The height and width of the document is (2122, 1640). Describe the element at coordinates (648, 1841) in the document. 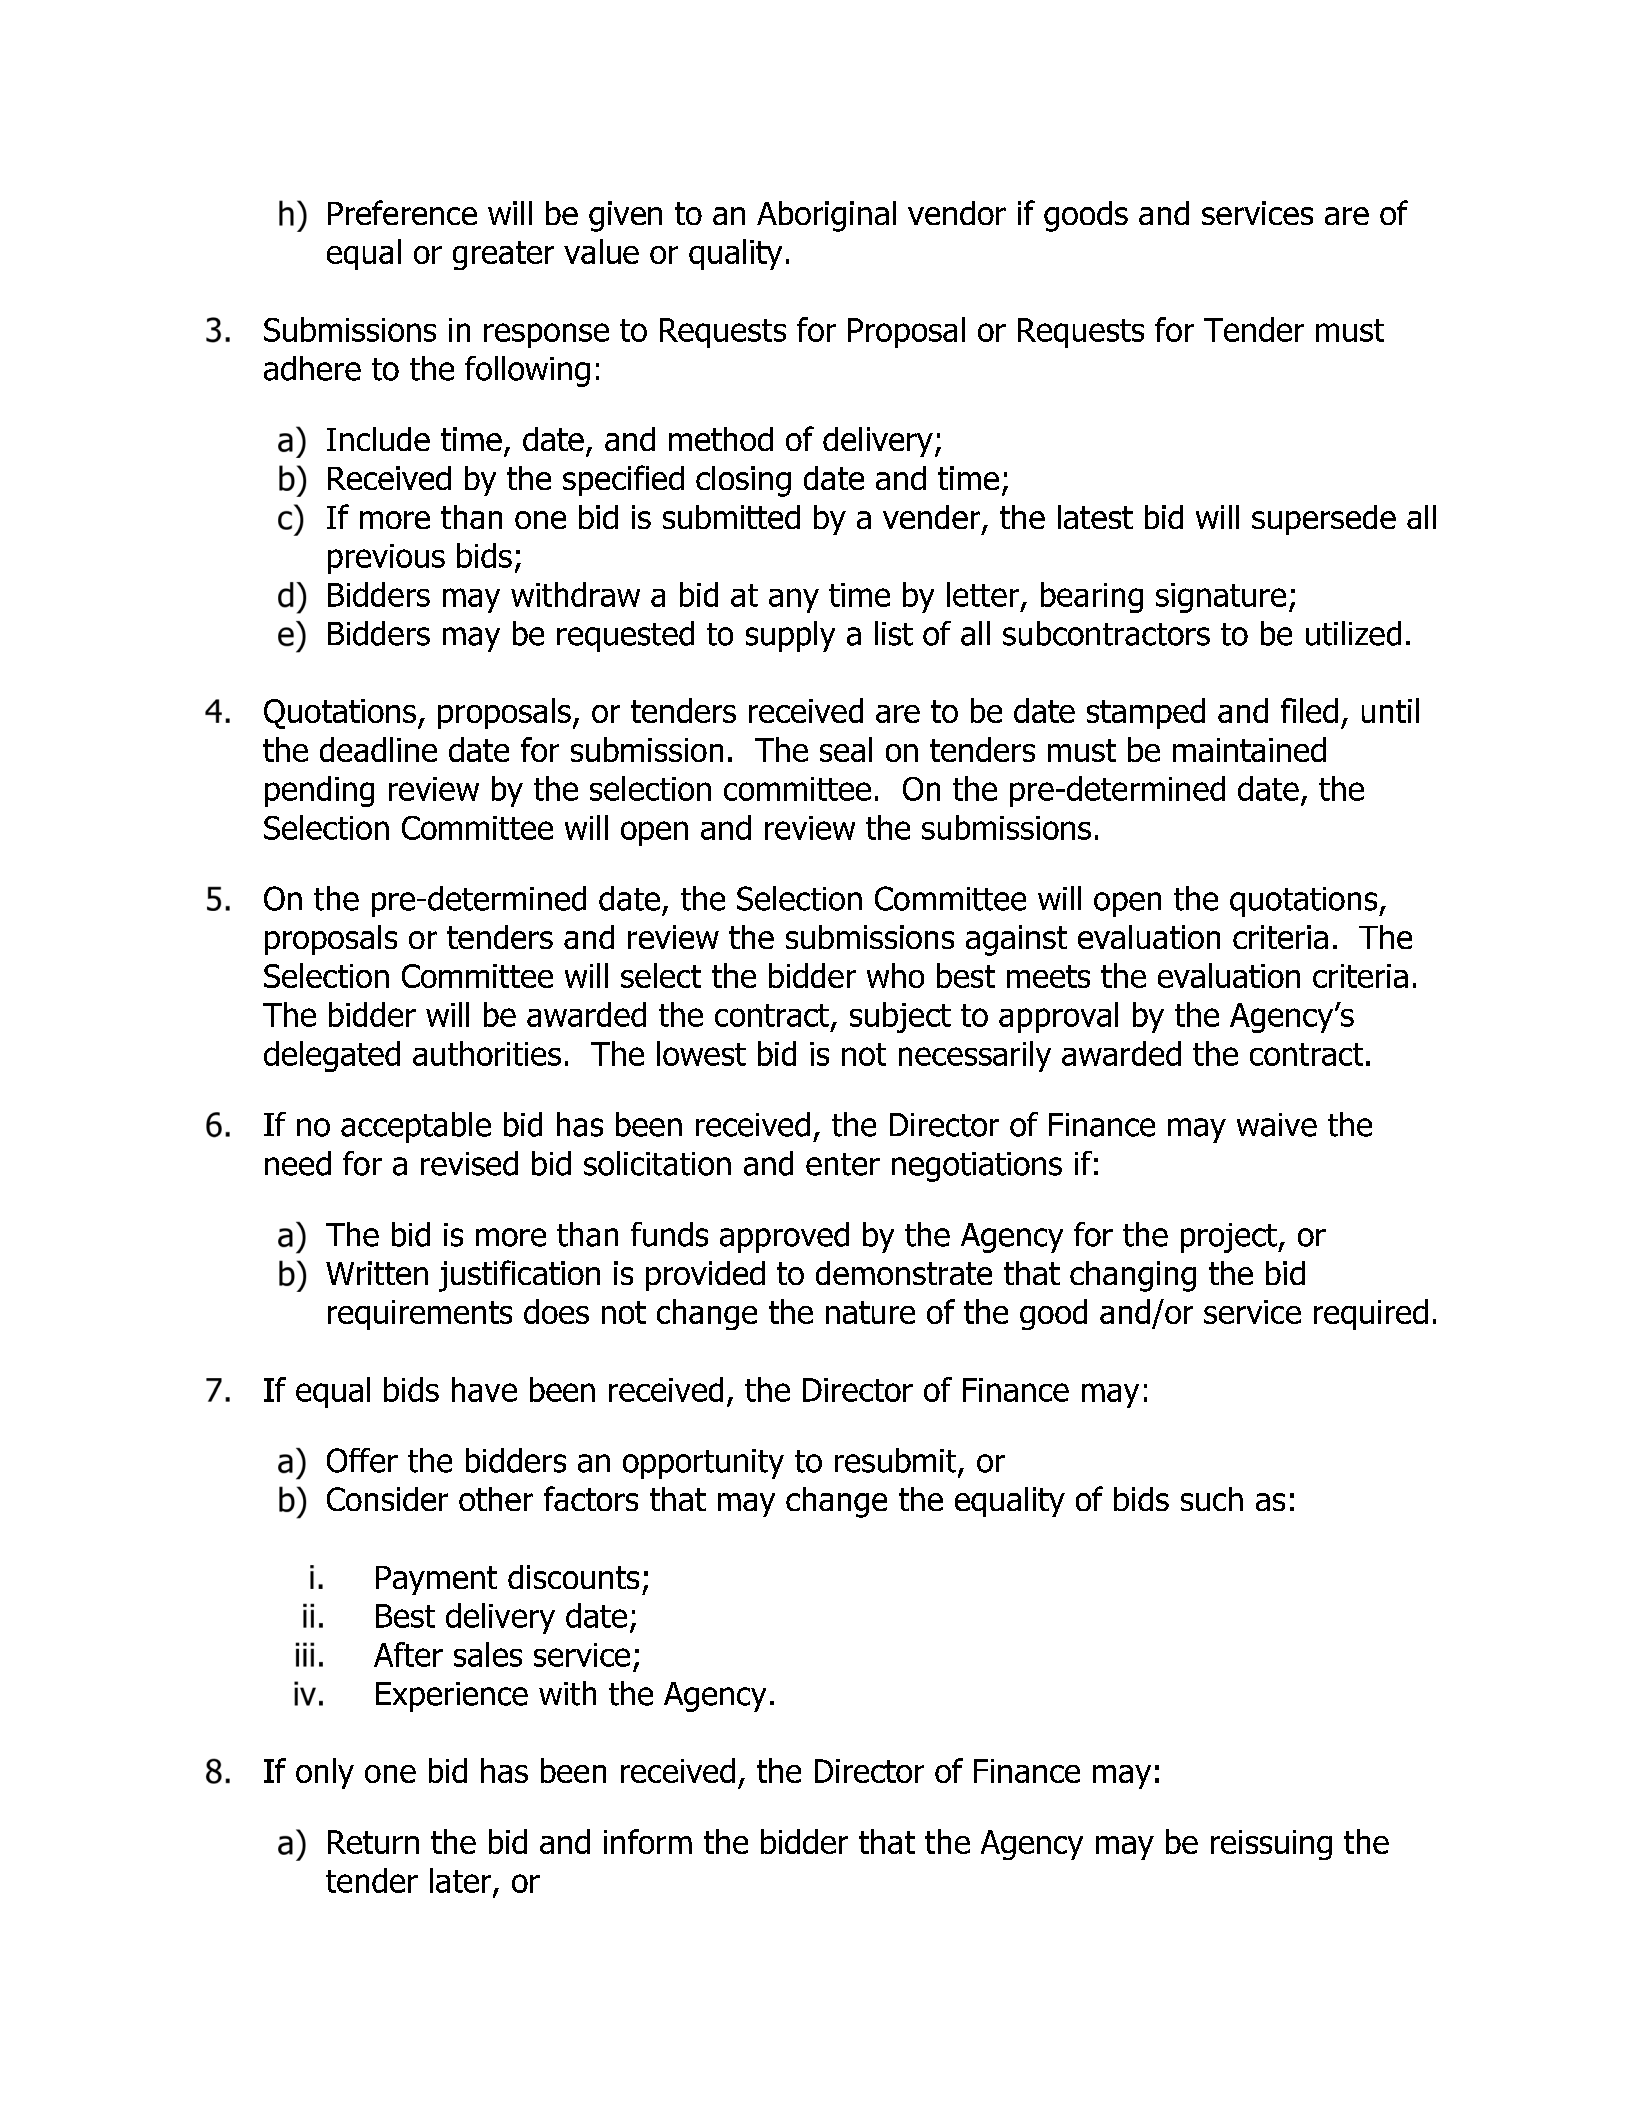

I see `inform` at that location.
